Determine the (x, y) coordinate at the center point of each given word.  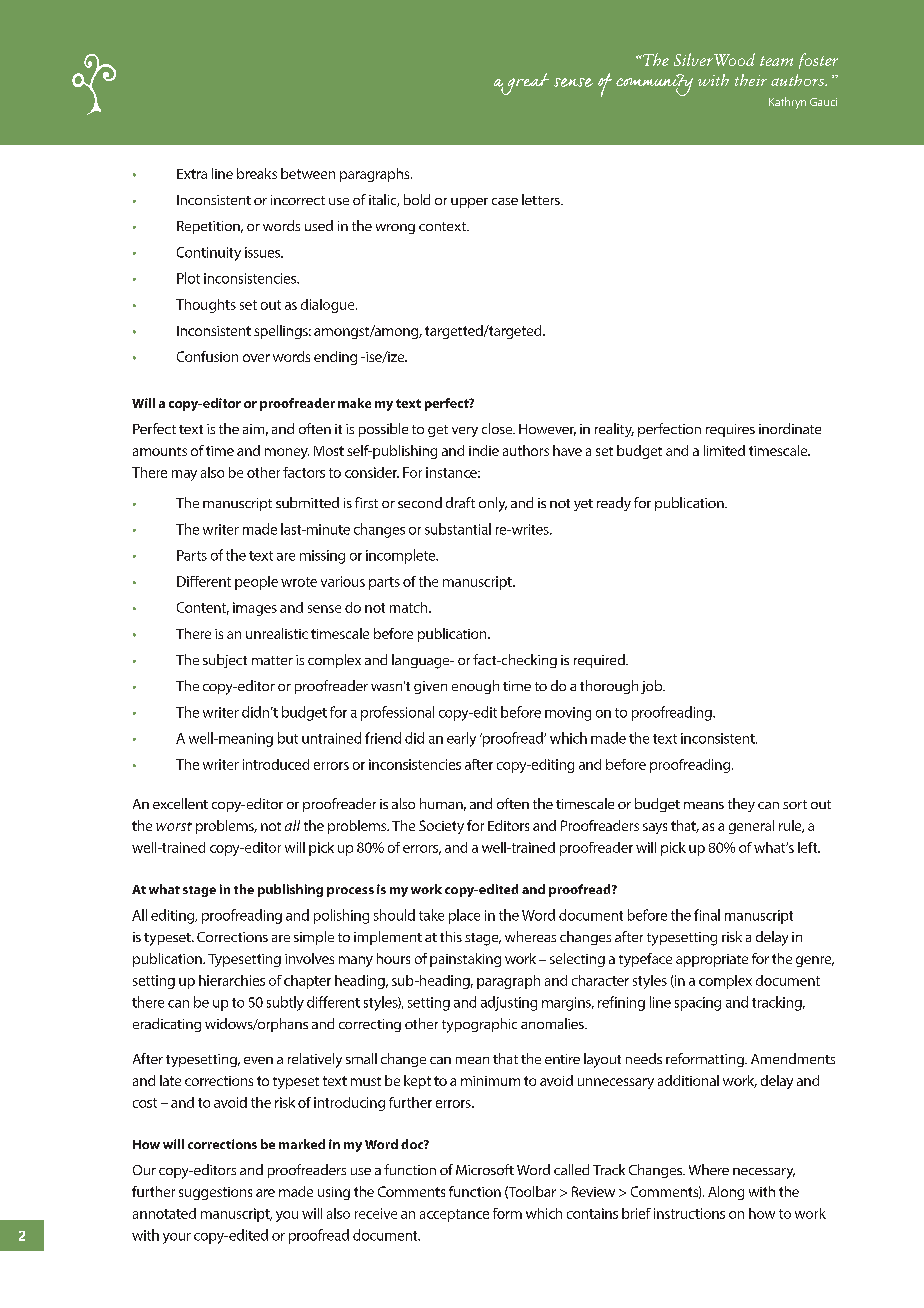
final (707, 915)
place (464, 916)
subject (225, 661)
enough (475, 687)
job (653, 687)
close (498, 428)
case (505, 201)
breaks (257, 173)
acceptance (454, 1215)
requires (730, 430)
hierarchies (232, 980)
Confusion (207, 356)
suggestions (215, 1193)
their (751, 80)
